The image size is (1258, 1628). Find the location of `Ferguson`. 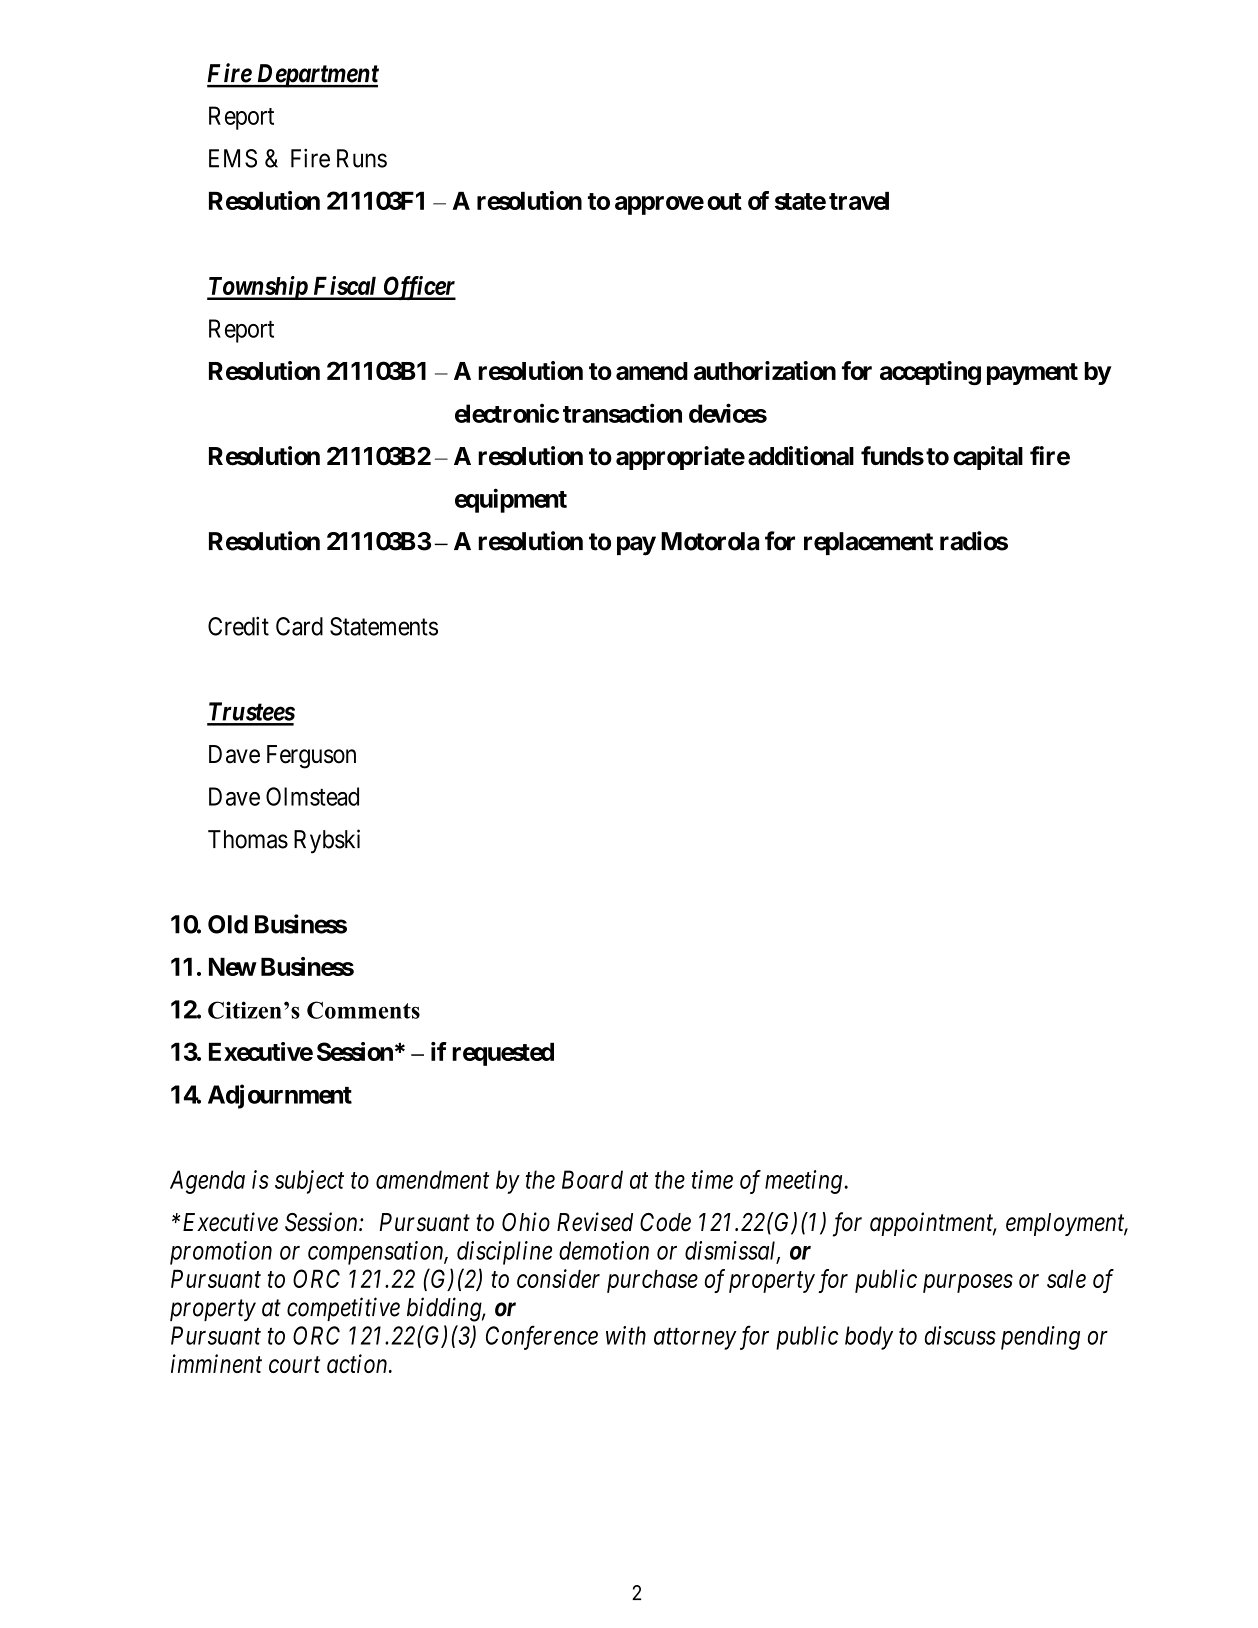

Ferguson is located at coordinates (311, 757).
